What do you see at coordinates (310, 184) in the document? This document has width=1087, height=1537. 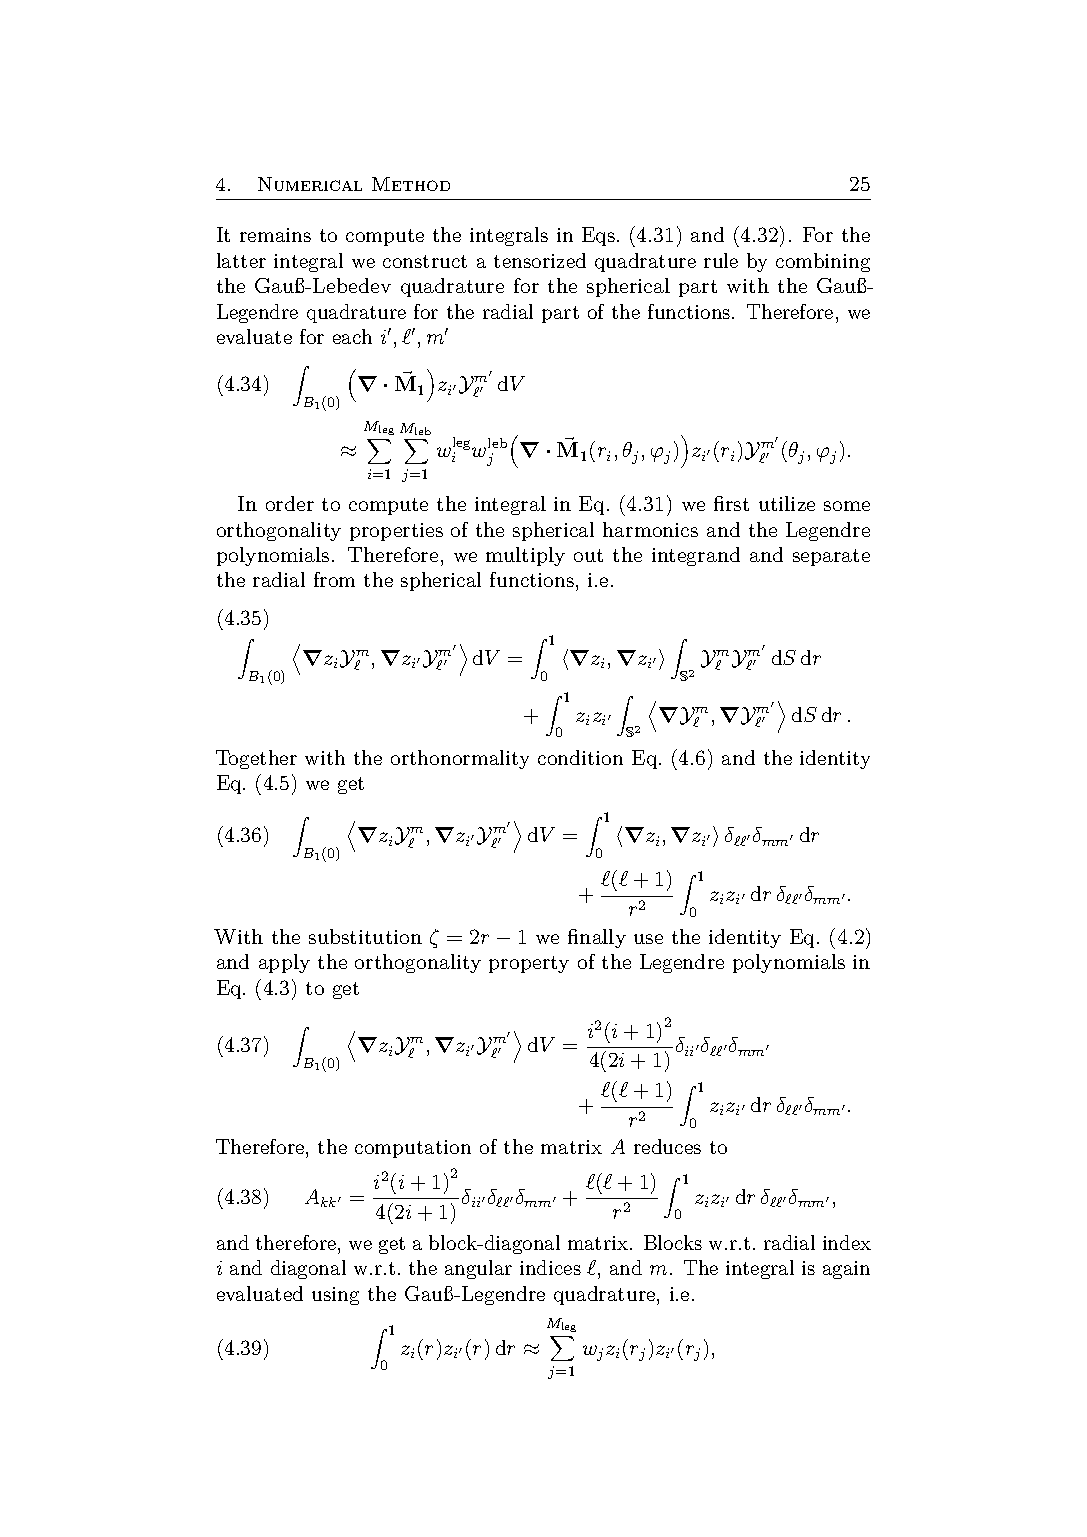 I see `Numerical` at bounding box center [310, 184].
